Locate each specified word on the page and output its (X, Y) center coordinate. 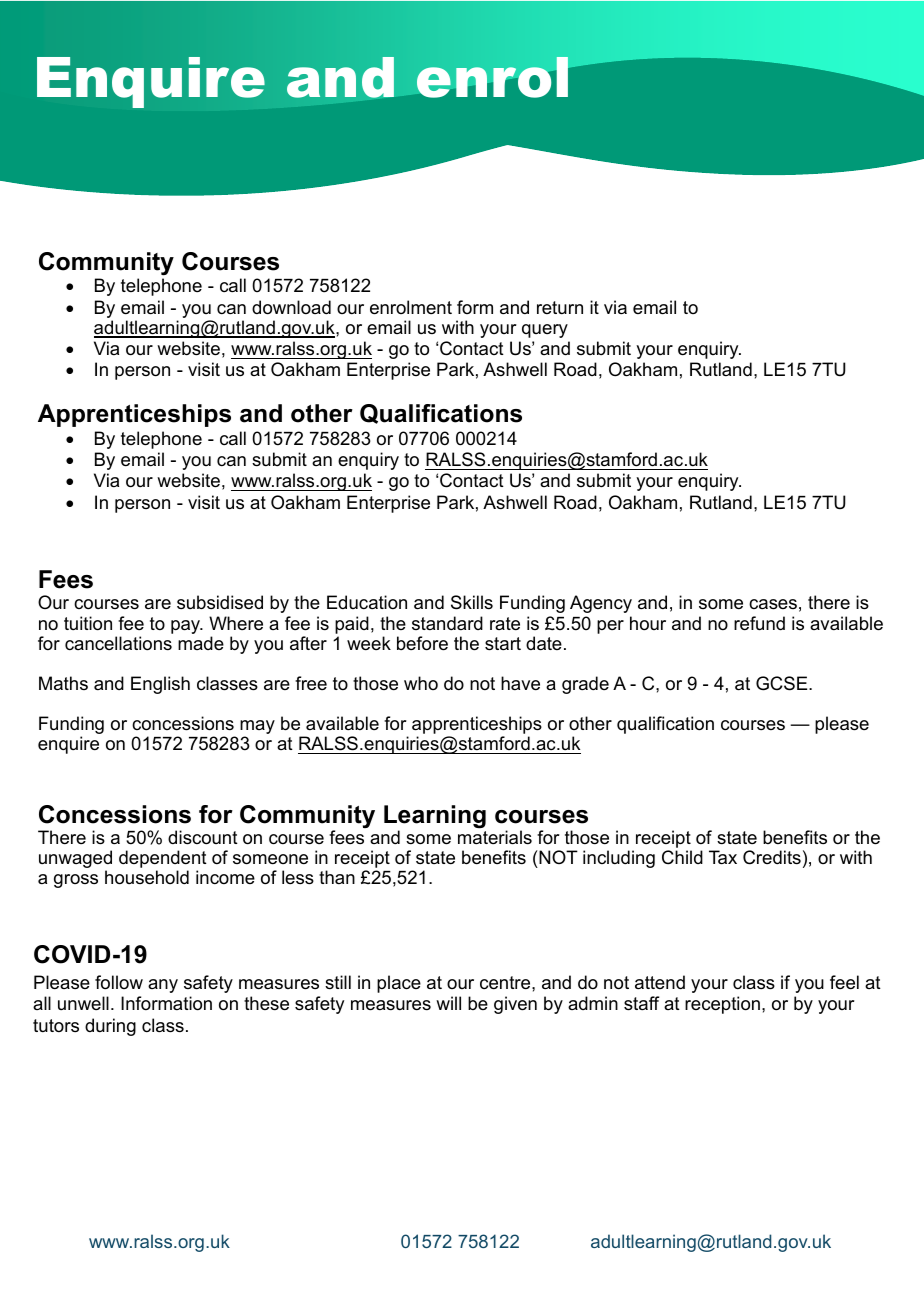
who (421, 683)
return (560, 307)
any (163, 986)
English (160, 685)
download (291, 307)
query (545, 331)
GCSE (783, 683)
